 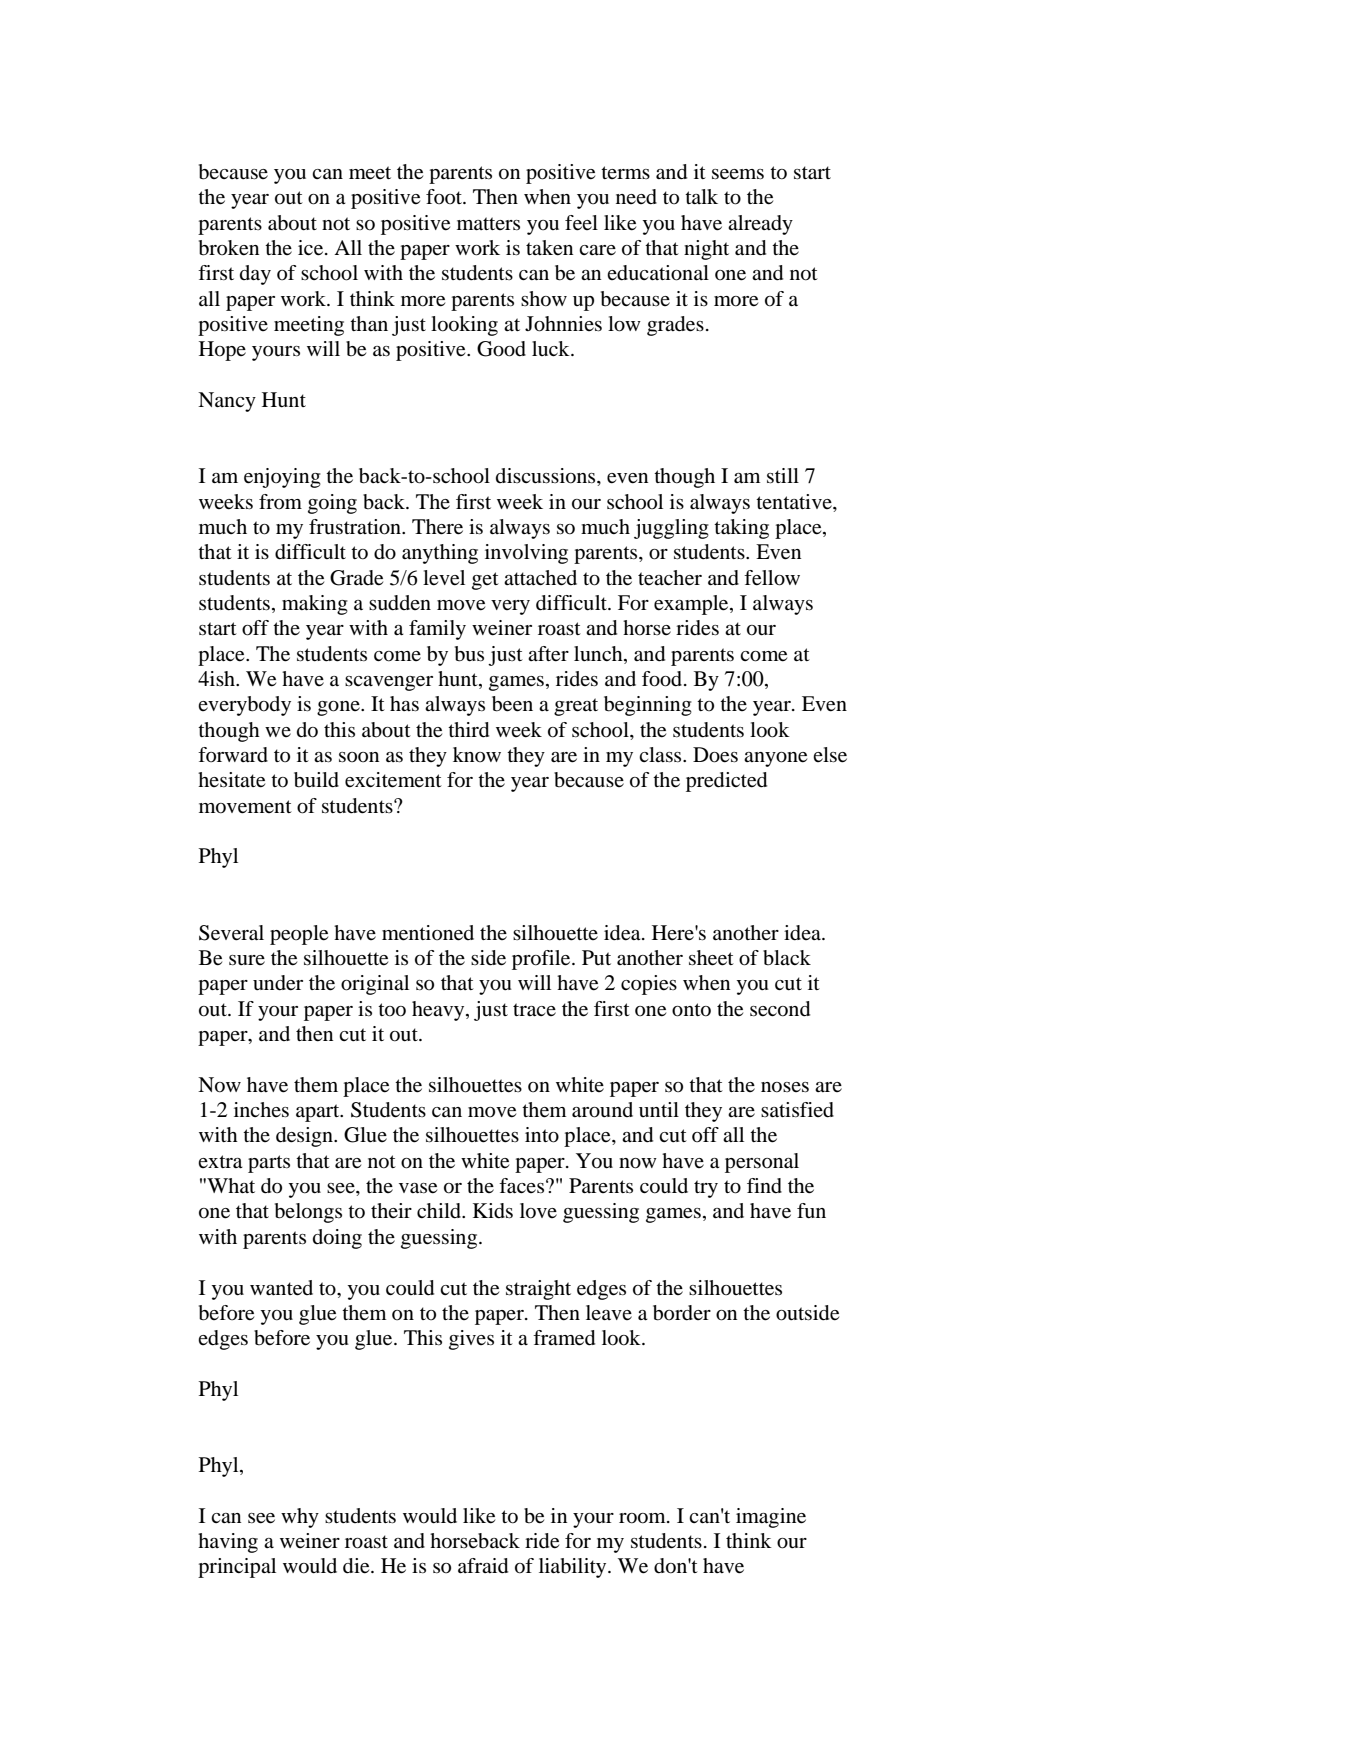 I want to click on making, so click(x=315, y=605).
